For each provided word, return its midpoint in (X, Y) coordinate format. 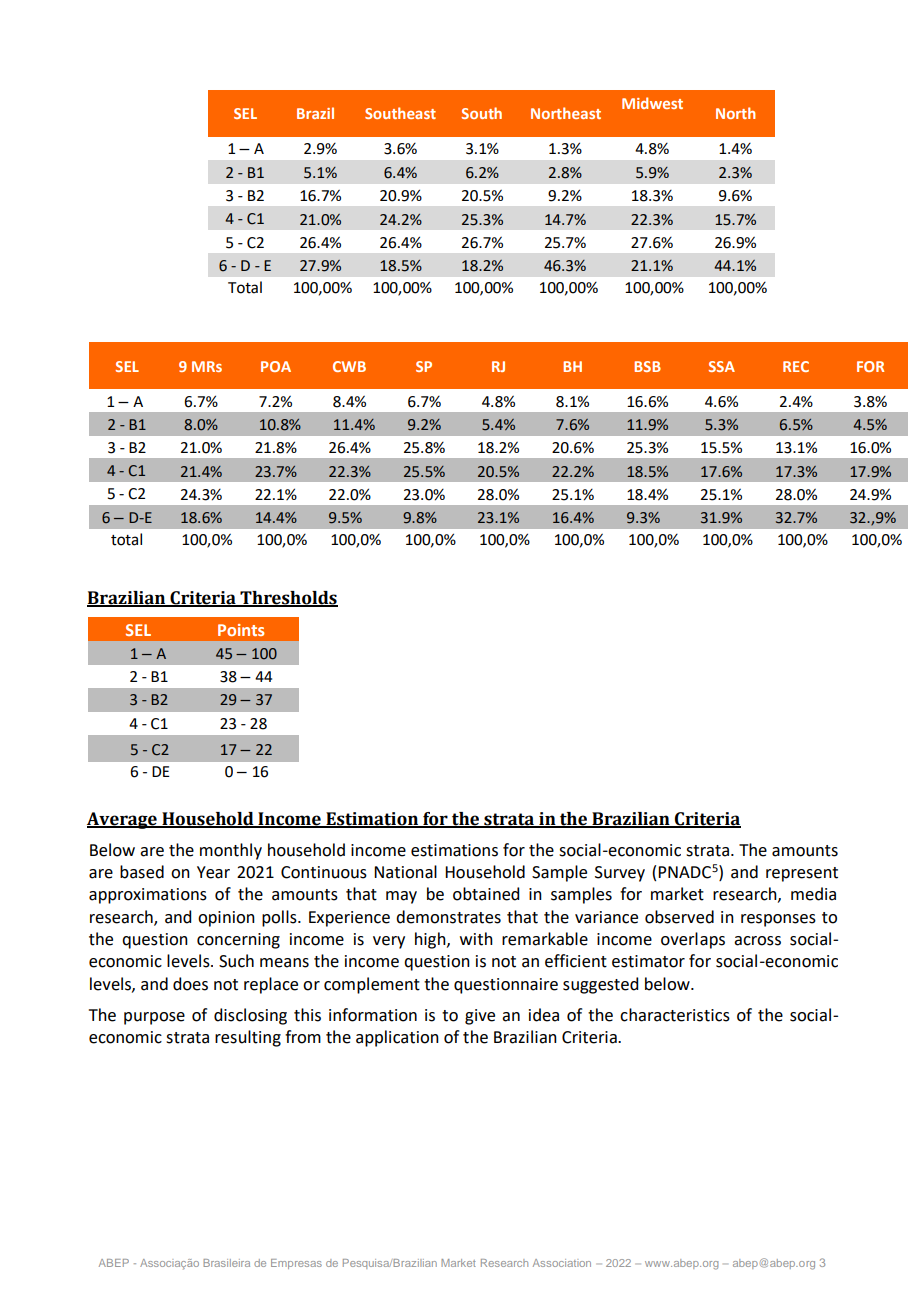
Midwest (652, 103)
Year (213, 872)
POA (276, 366)
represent (802, 874)
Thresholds (288, 599)
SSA (721, 366)
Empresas (296, 1264)
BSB (647, 366)
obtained (486, 894)
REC (796, 366)
